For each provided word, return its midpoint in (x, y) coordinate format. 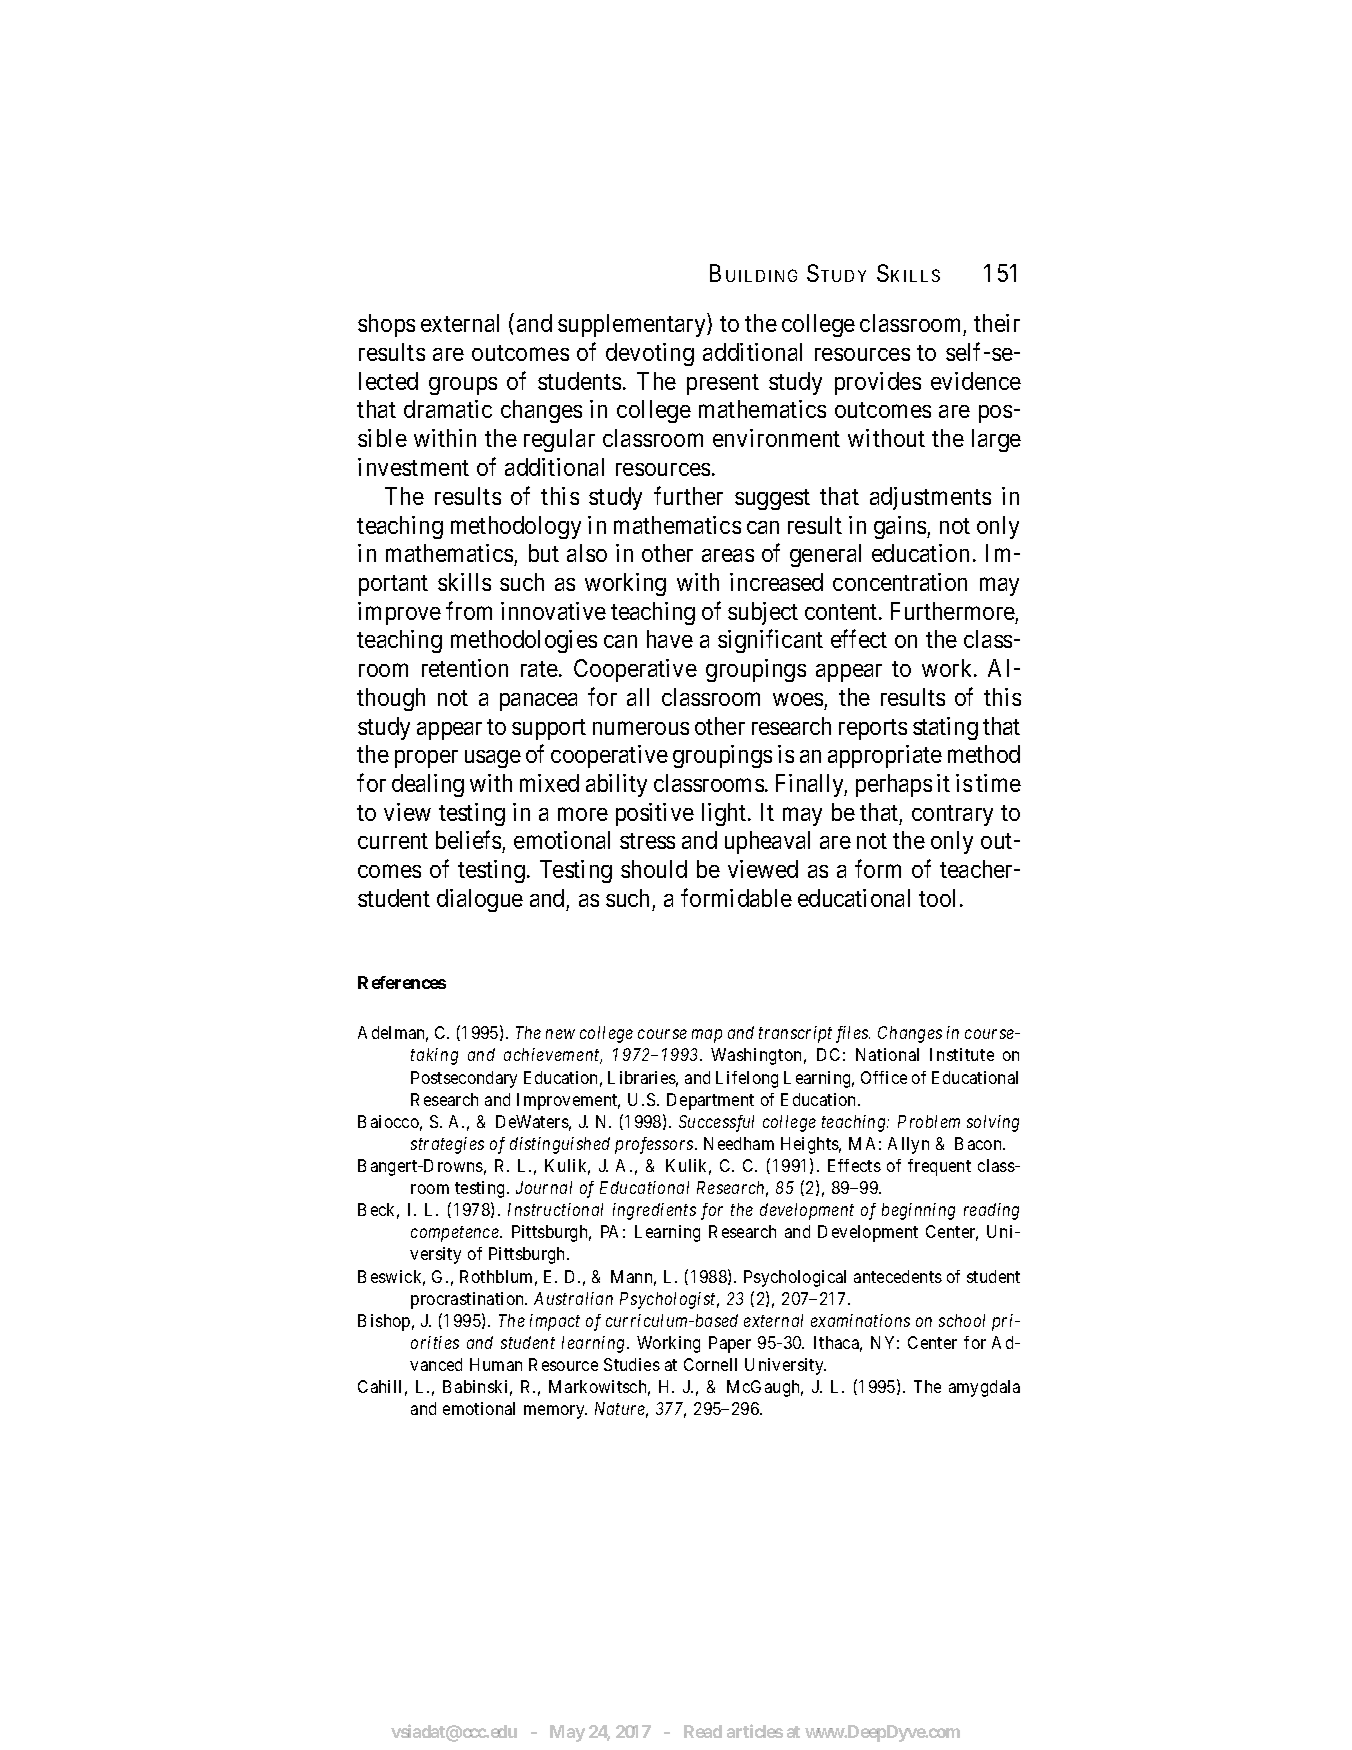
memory (555, 1412)
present (723, 384)
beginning (918, 1211)
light (724, 814)
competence (456, 1234)
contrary (952, 815)
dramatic (448, 409)
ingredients (654, 1211)
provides (878, 383)
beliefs (469, 842)
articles (755, 1731)
